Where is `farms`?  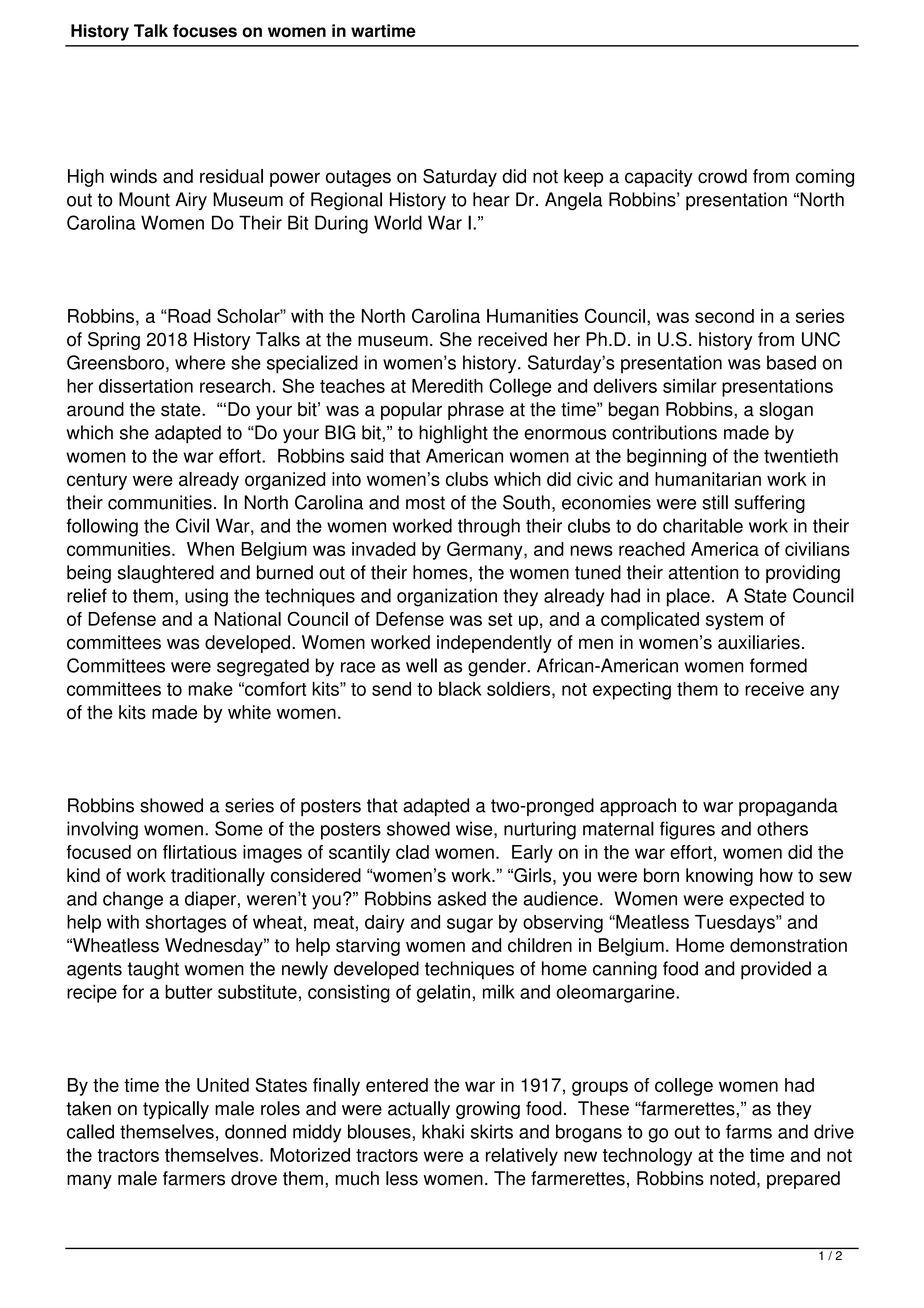 farms is located at coordinates (749, 1131).
